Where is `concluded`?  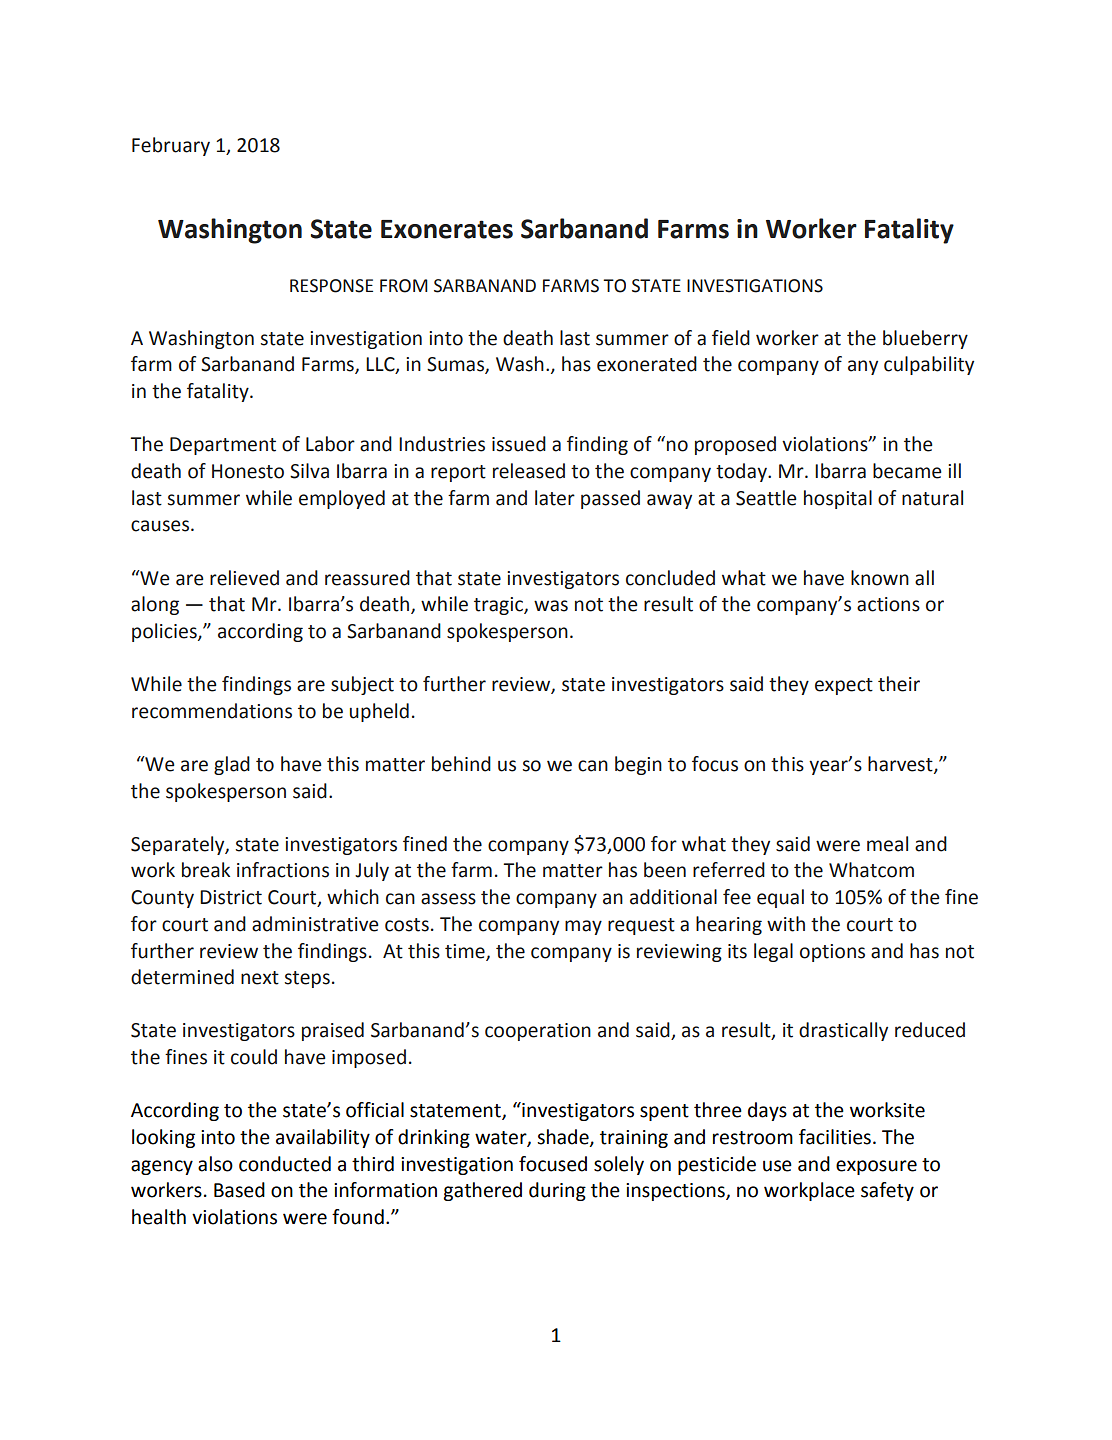 concluded is located at coordinates (670, 578).
